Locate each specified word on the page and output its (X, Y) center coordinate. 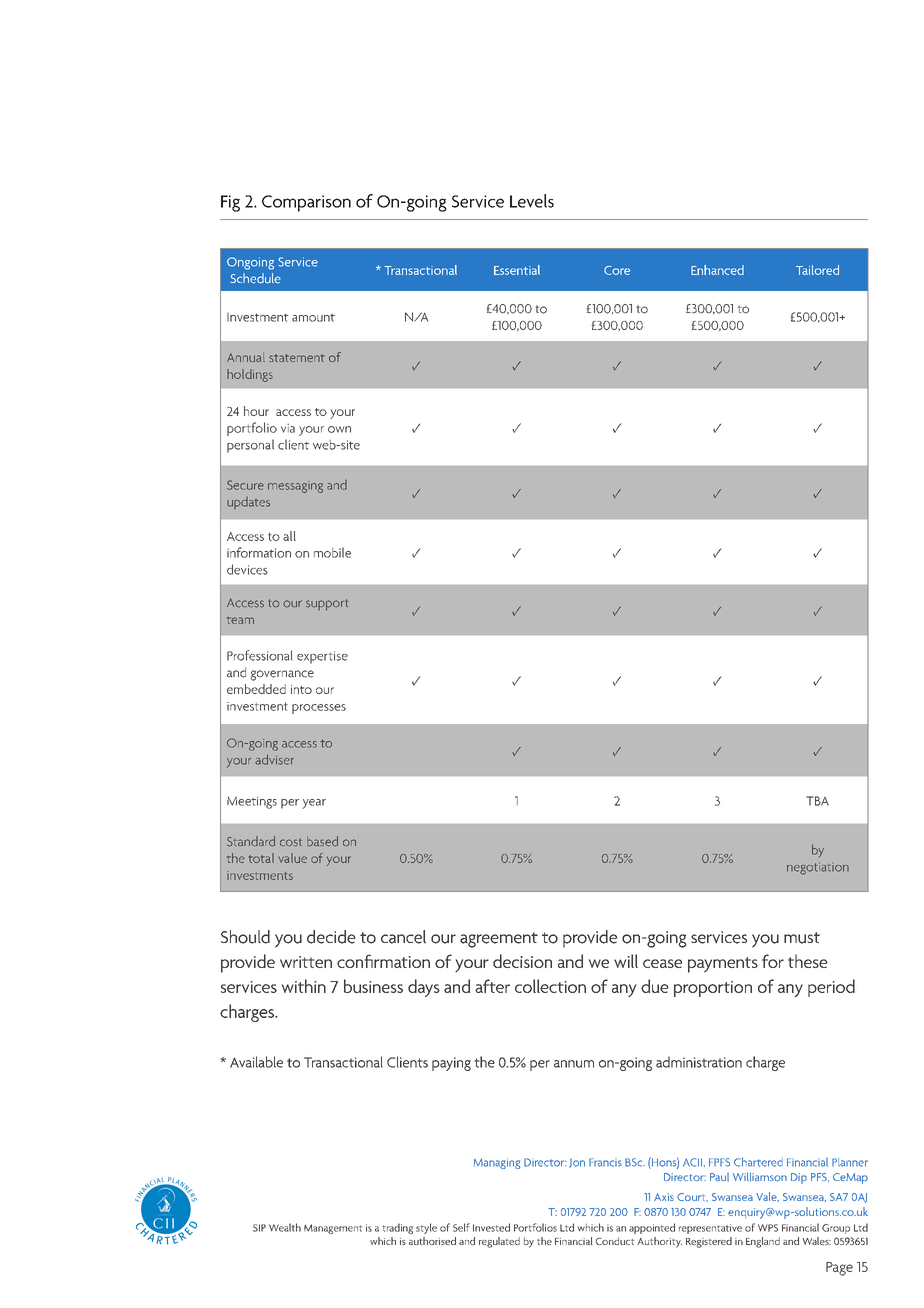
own (339, 429)
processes (319, 709)
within (304, 986)
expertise (322, 657)
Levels (532, 201)
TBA (817, 801)
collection (550, 986)
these (808, 961)
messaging (295, 487)
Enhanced (717, 270)
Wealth (285, 1227)
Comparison (306, 203)
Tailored (817, 270)
